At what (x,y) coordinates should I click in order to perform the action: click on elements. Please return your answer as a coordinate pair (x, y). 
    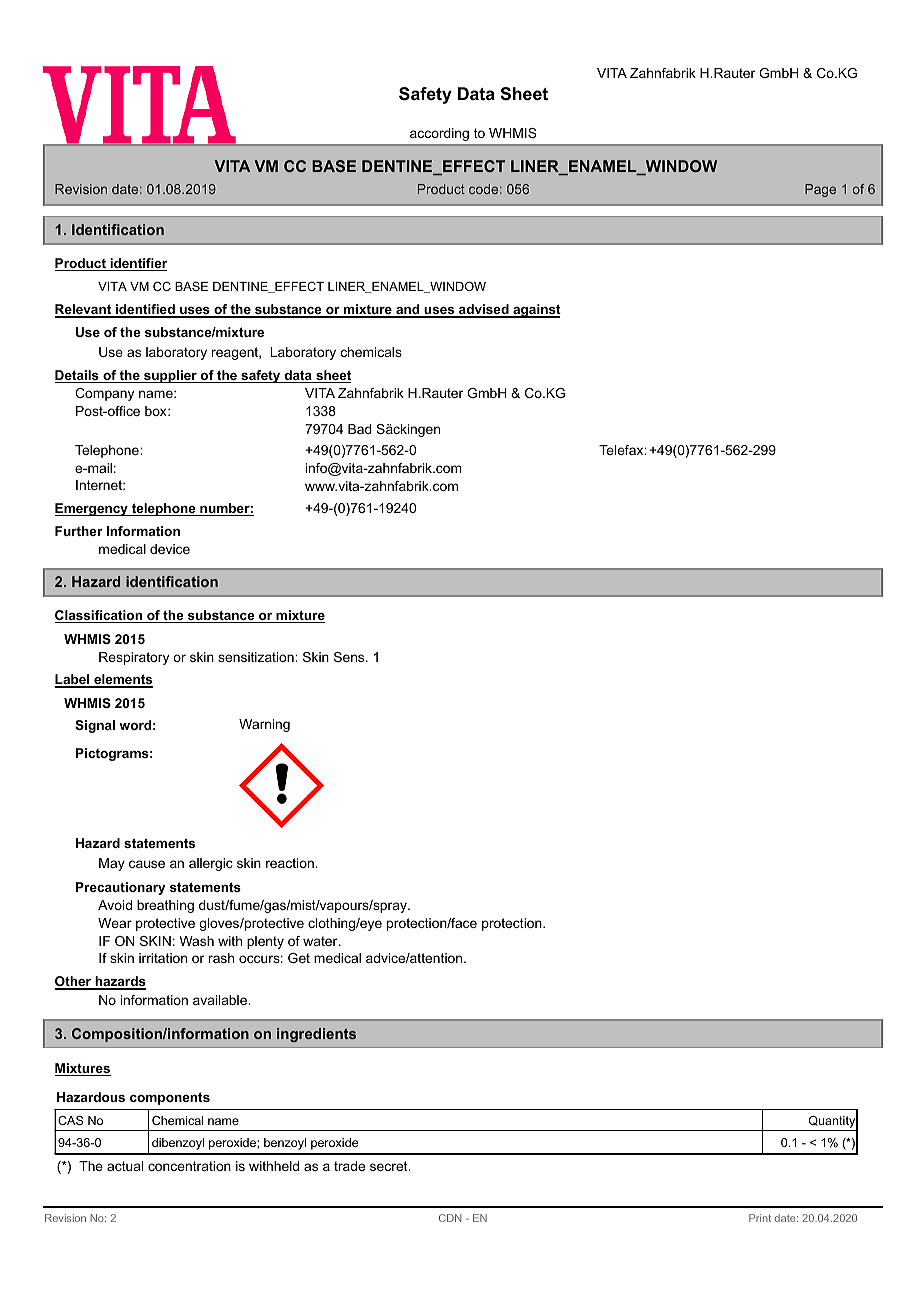
    Looking at the image, I should click on (122, 681).
